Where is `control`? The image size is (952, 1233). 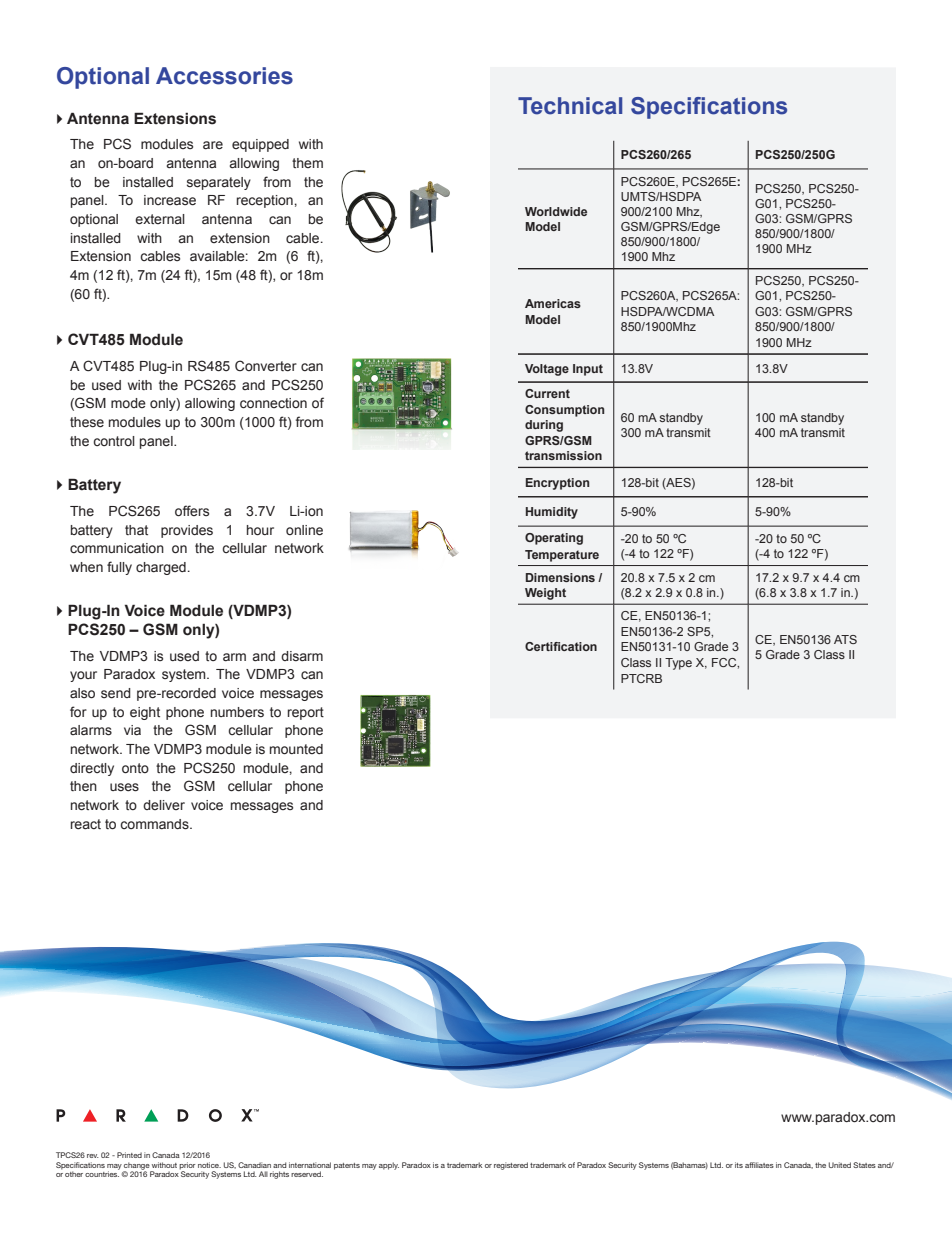
control is located at coordinates (114, 441).
